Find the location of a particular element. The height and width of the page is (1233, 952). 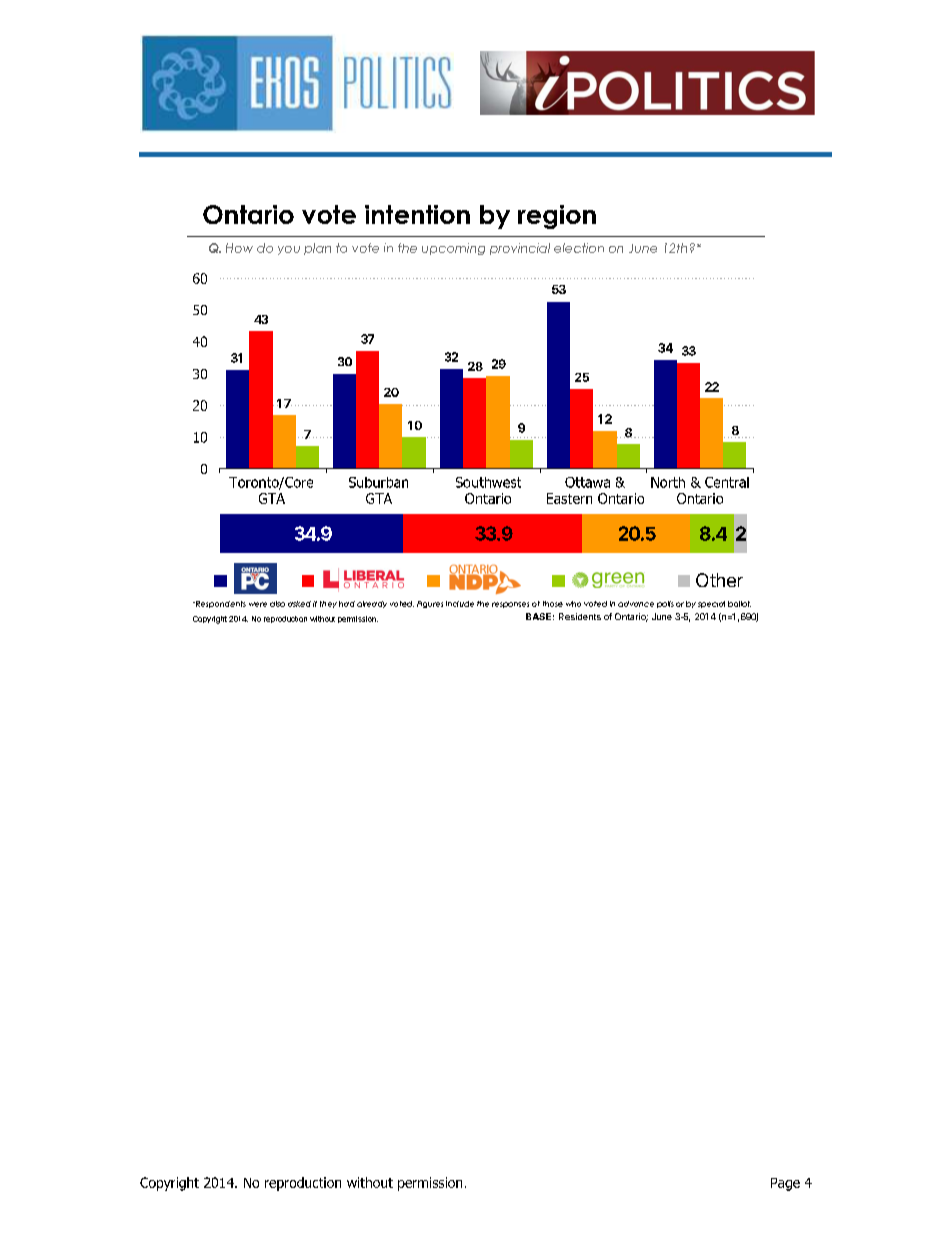

provincial is located at coordinates (520, 249).
